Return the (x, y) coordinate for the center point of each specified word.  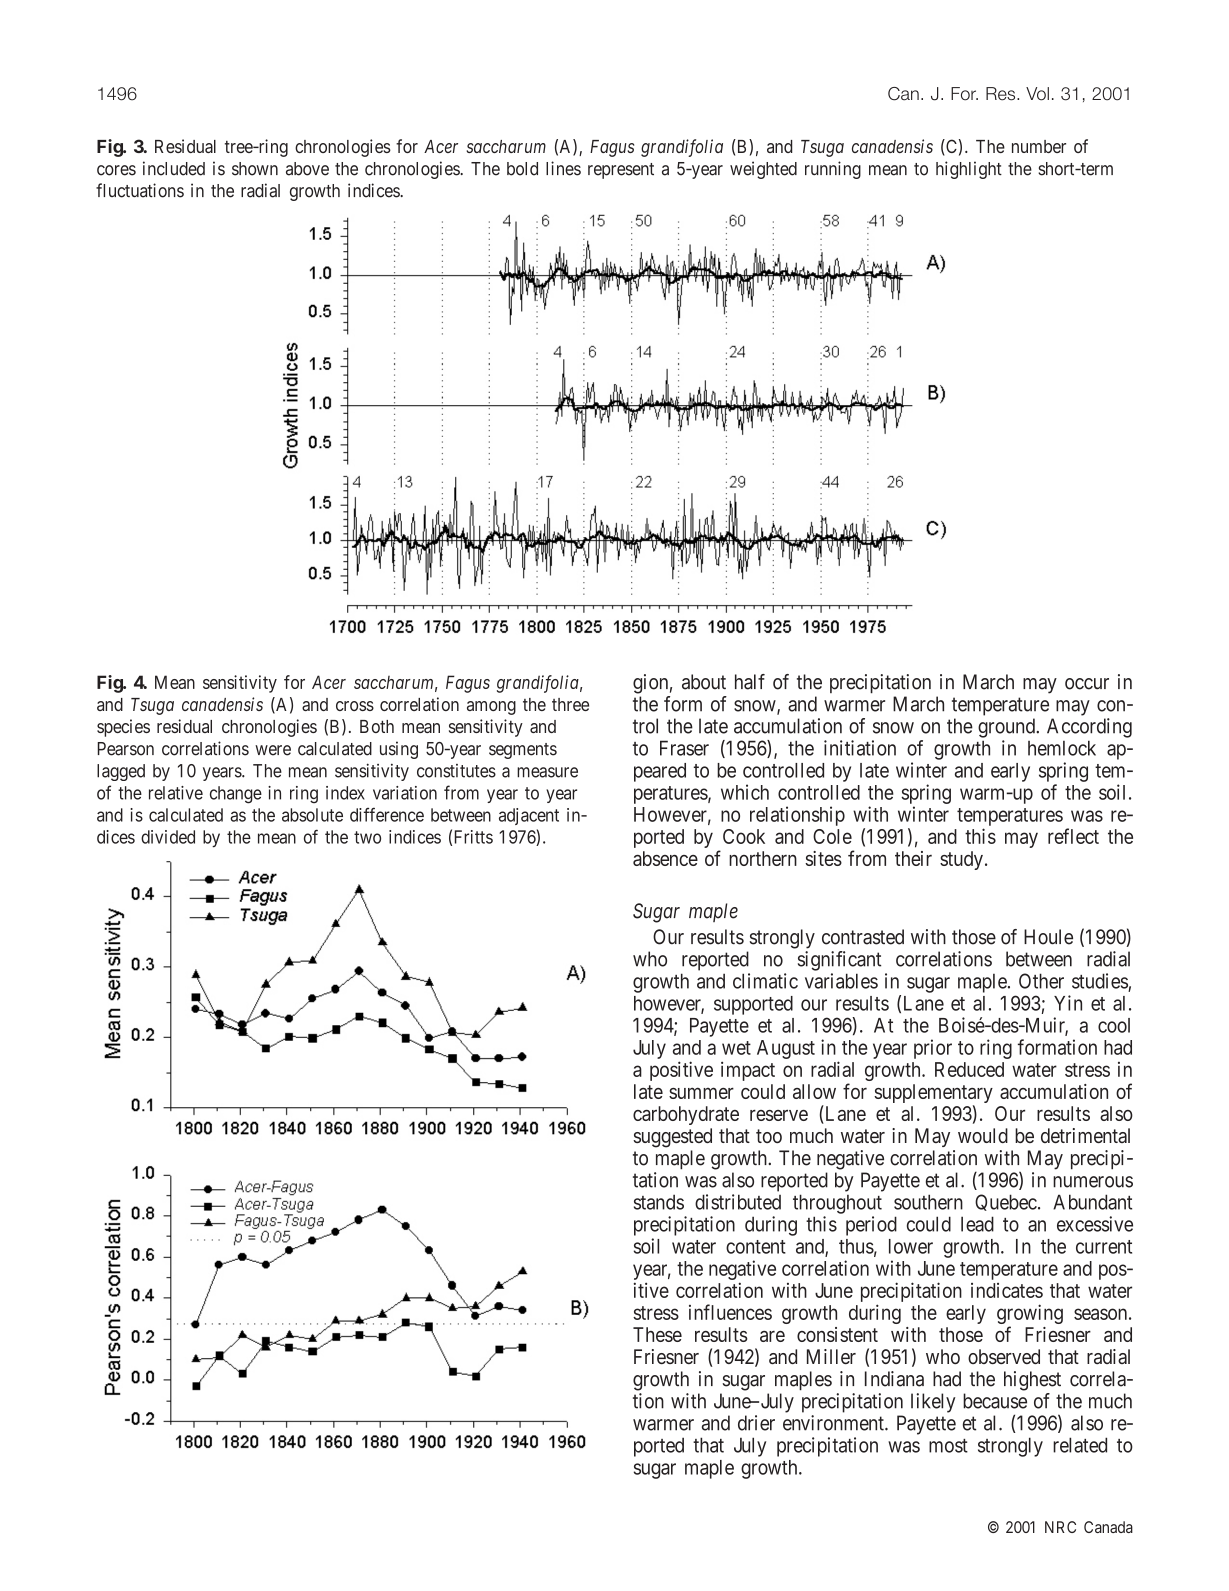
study (961, 860)
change (236, 795)
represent (621, 171)
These (657, 1334)
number (1039, 146)
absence (665, 858)
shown (255, 169)
